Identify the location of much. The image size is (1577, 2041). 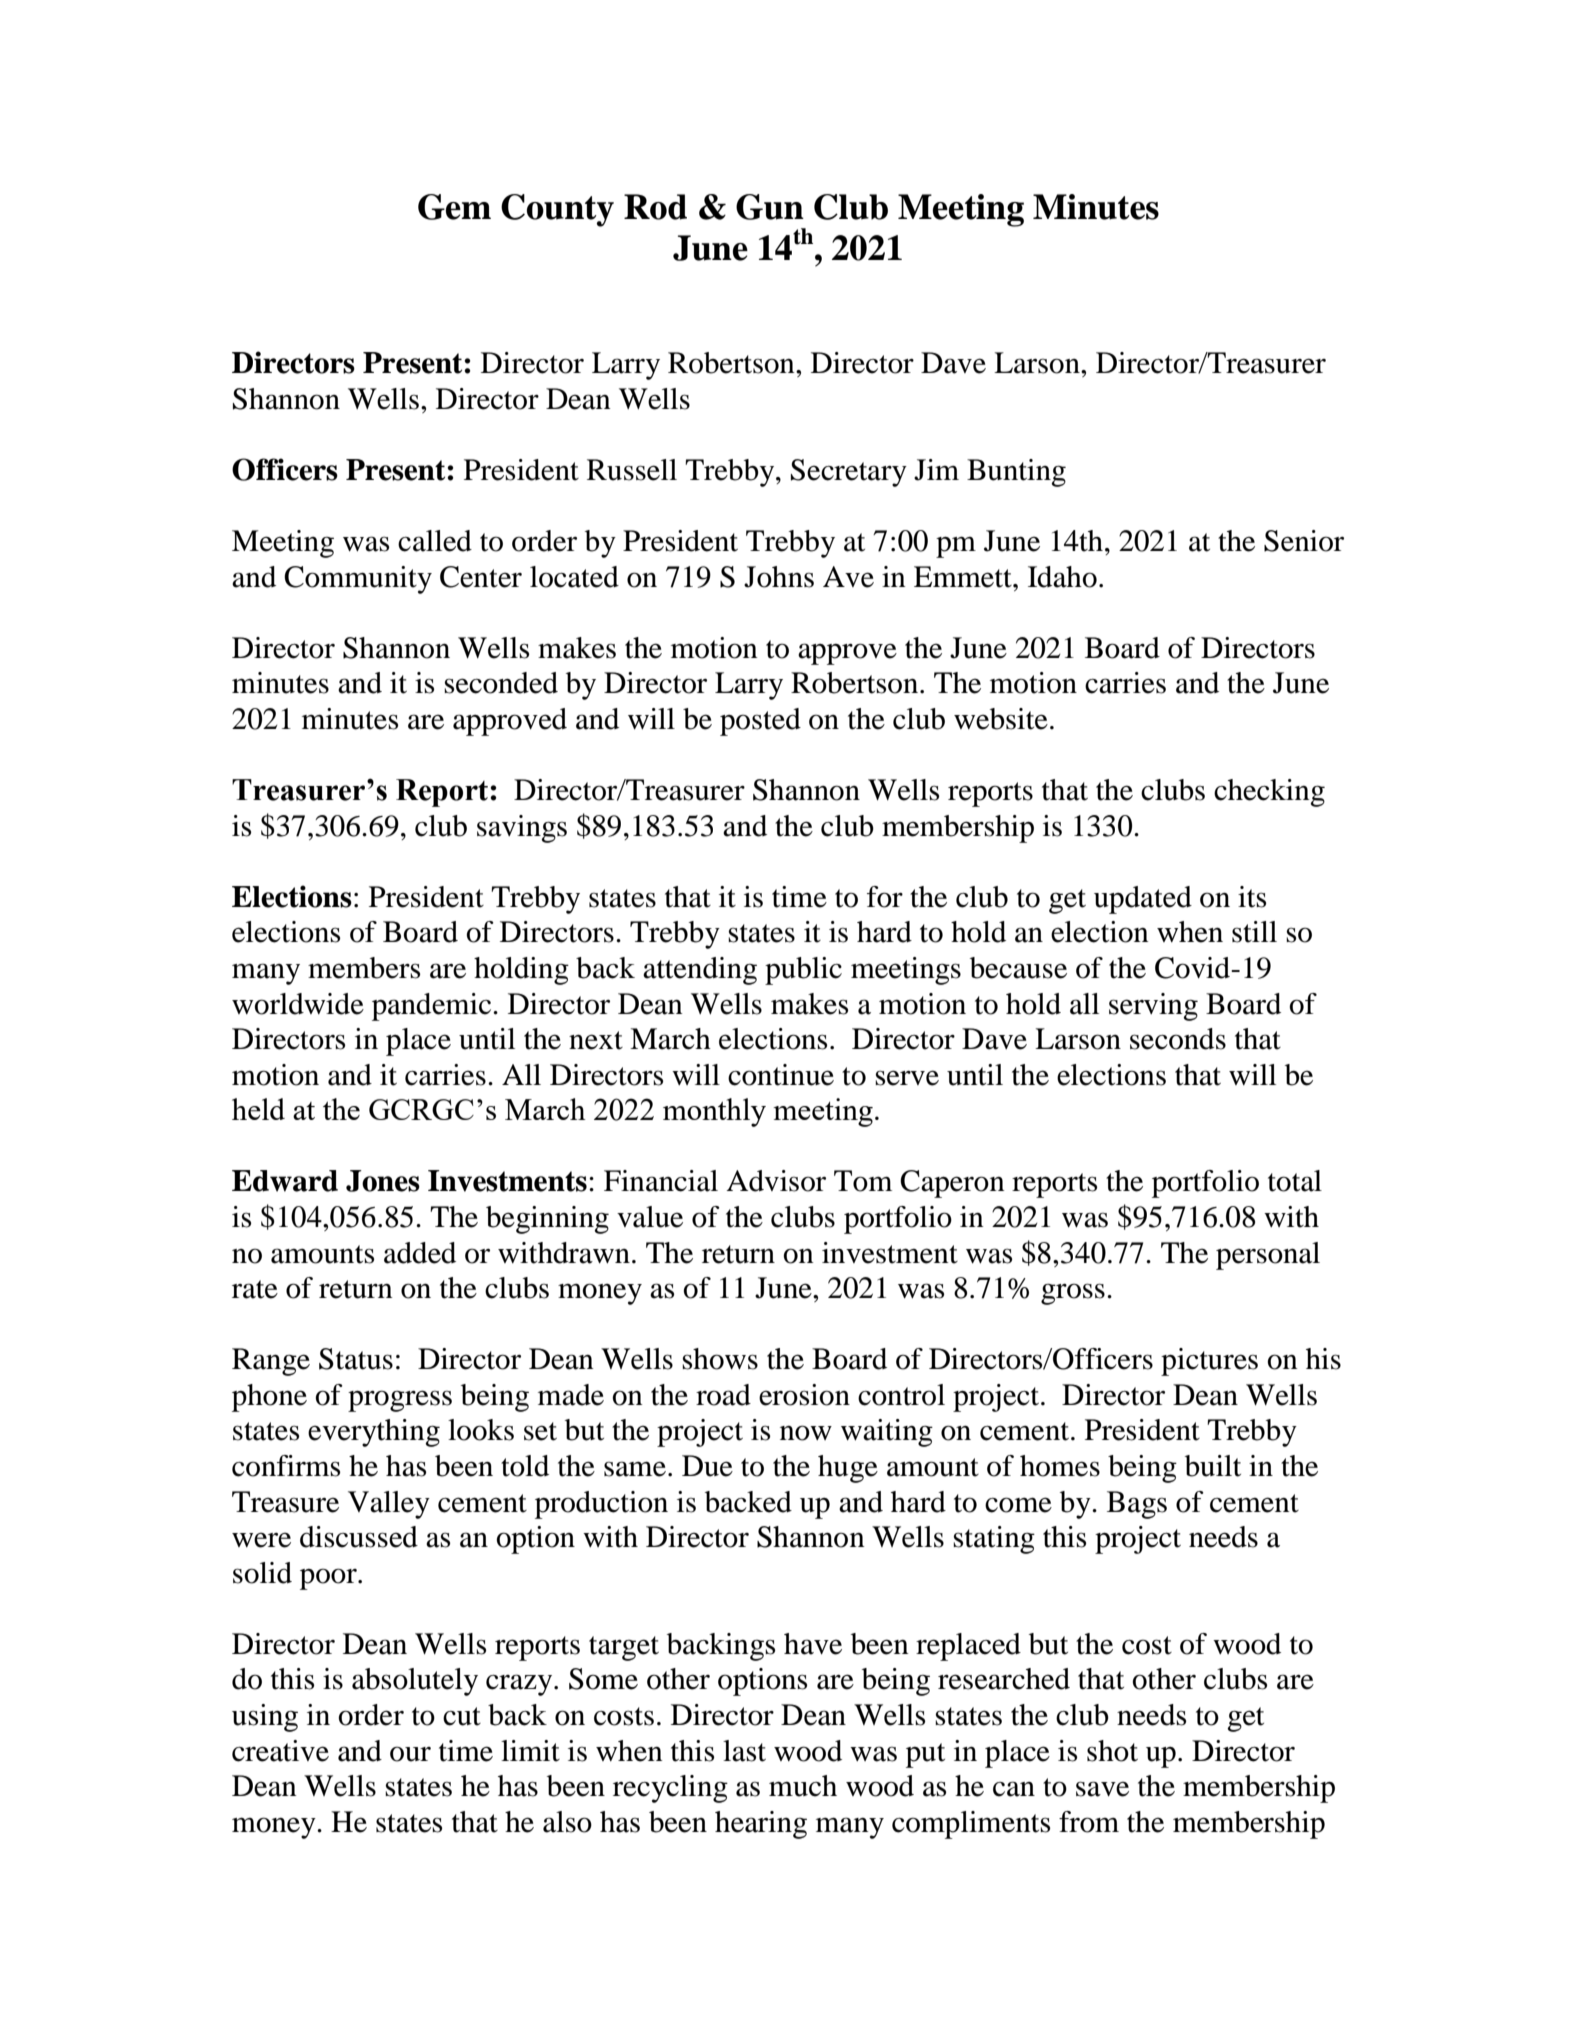
(803, 1786).
